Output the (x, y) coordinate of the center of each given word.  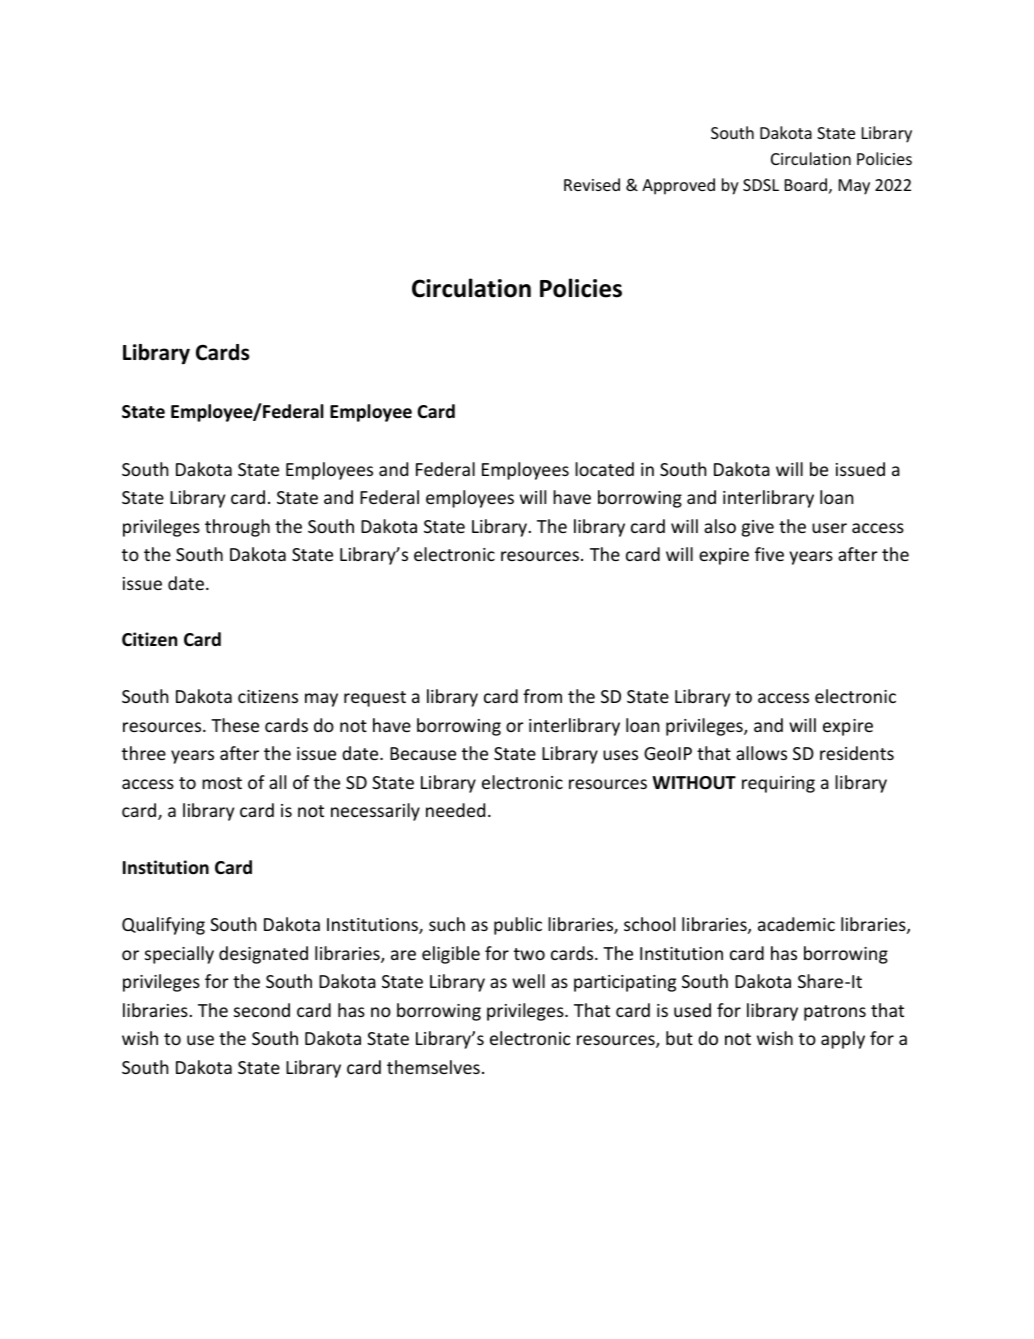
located (604, 469)
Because (423, 753)
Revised (592, 184)
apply (843, 1040)
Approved (678, 186)
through (237, 528)
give (758, 528)
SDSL (761, 185)
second (262, 1010)
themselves (433, 1067)
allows (761, 753)
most (222, 783)
